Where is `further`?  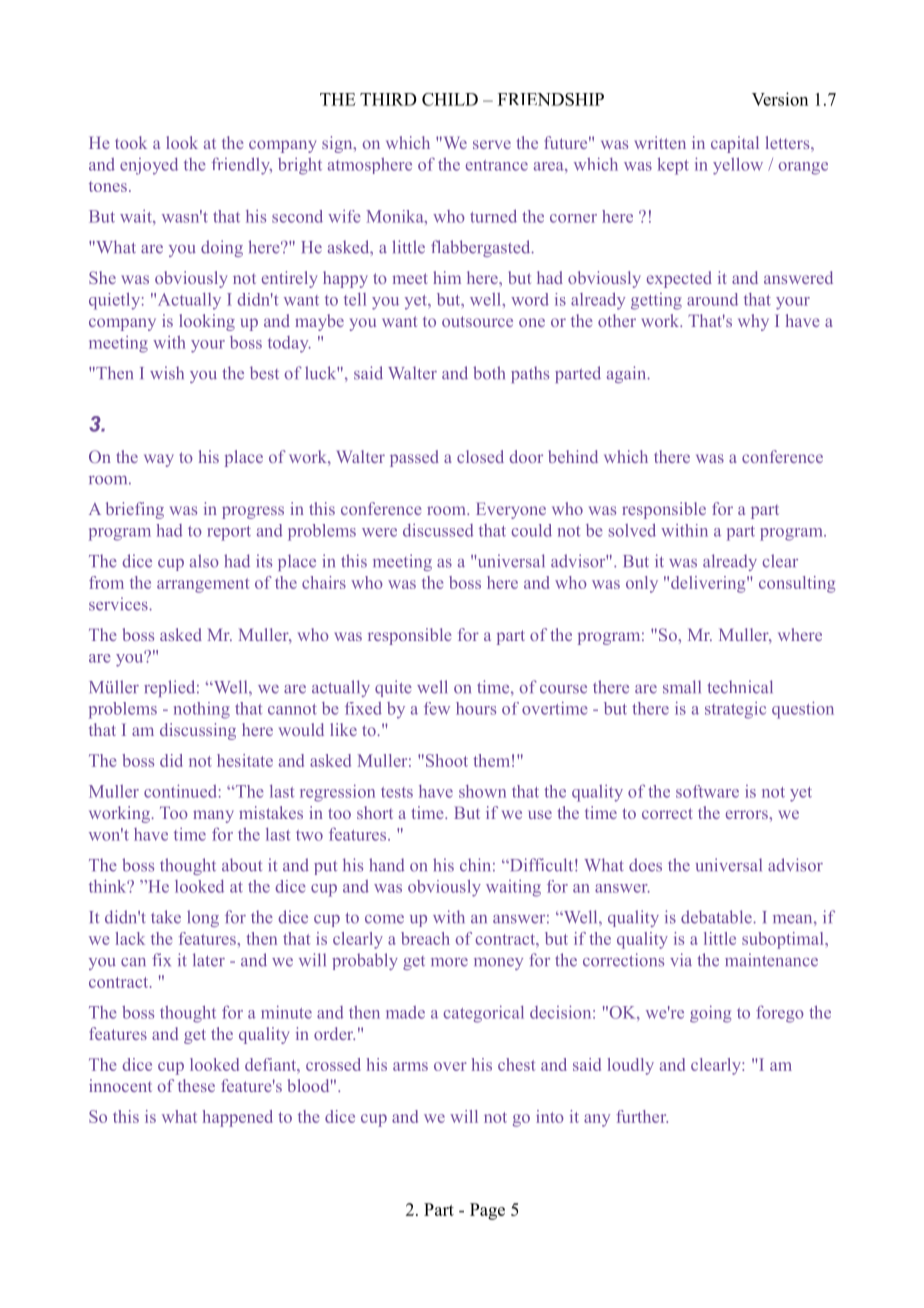
further is located at coordinates (642, 1116).
